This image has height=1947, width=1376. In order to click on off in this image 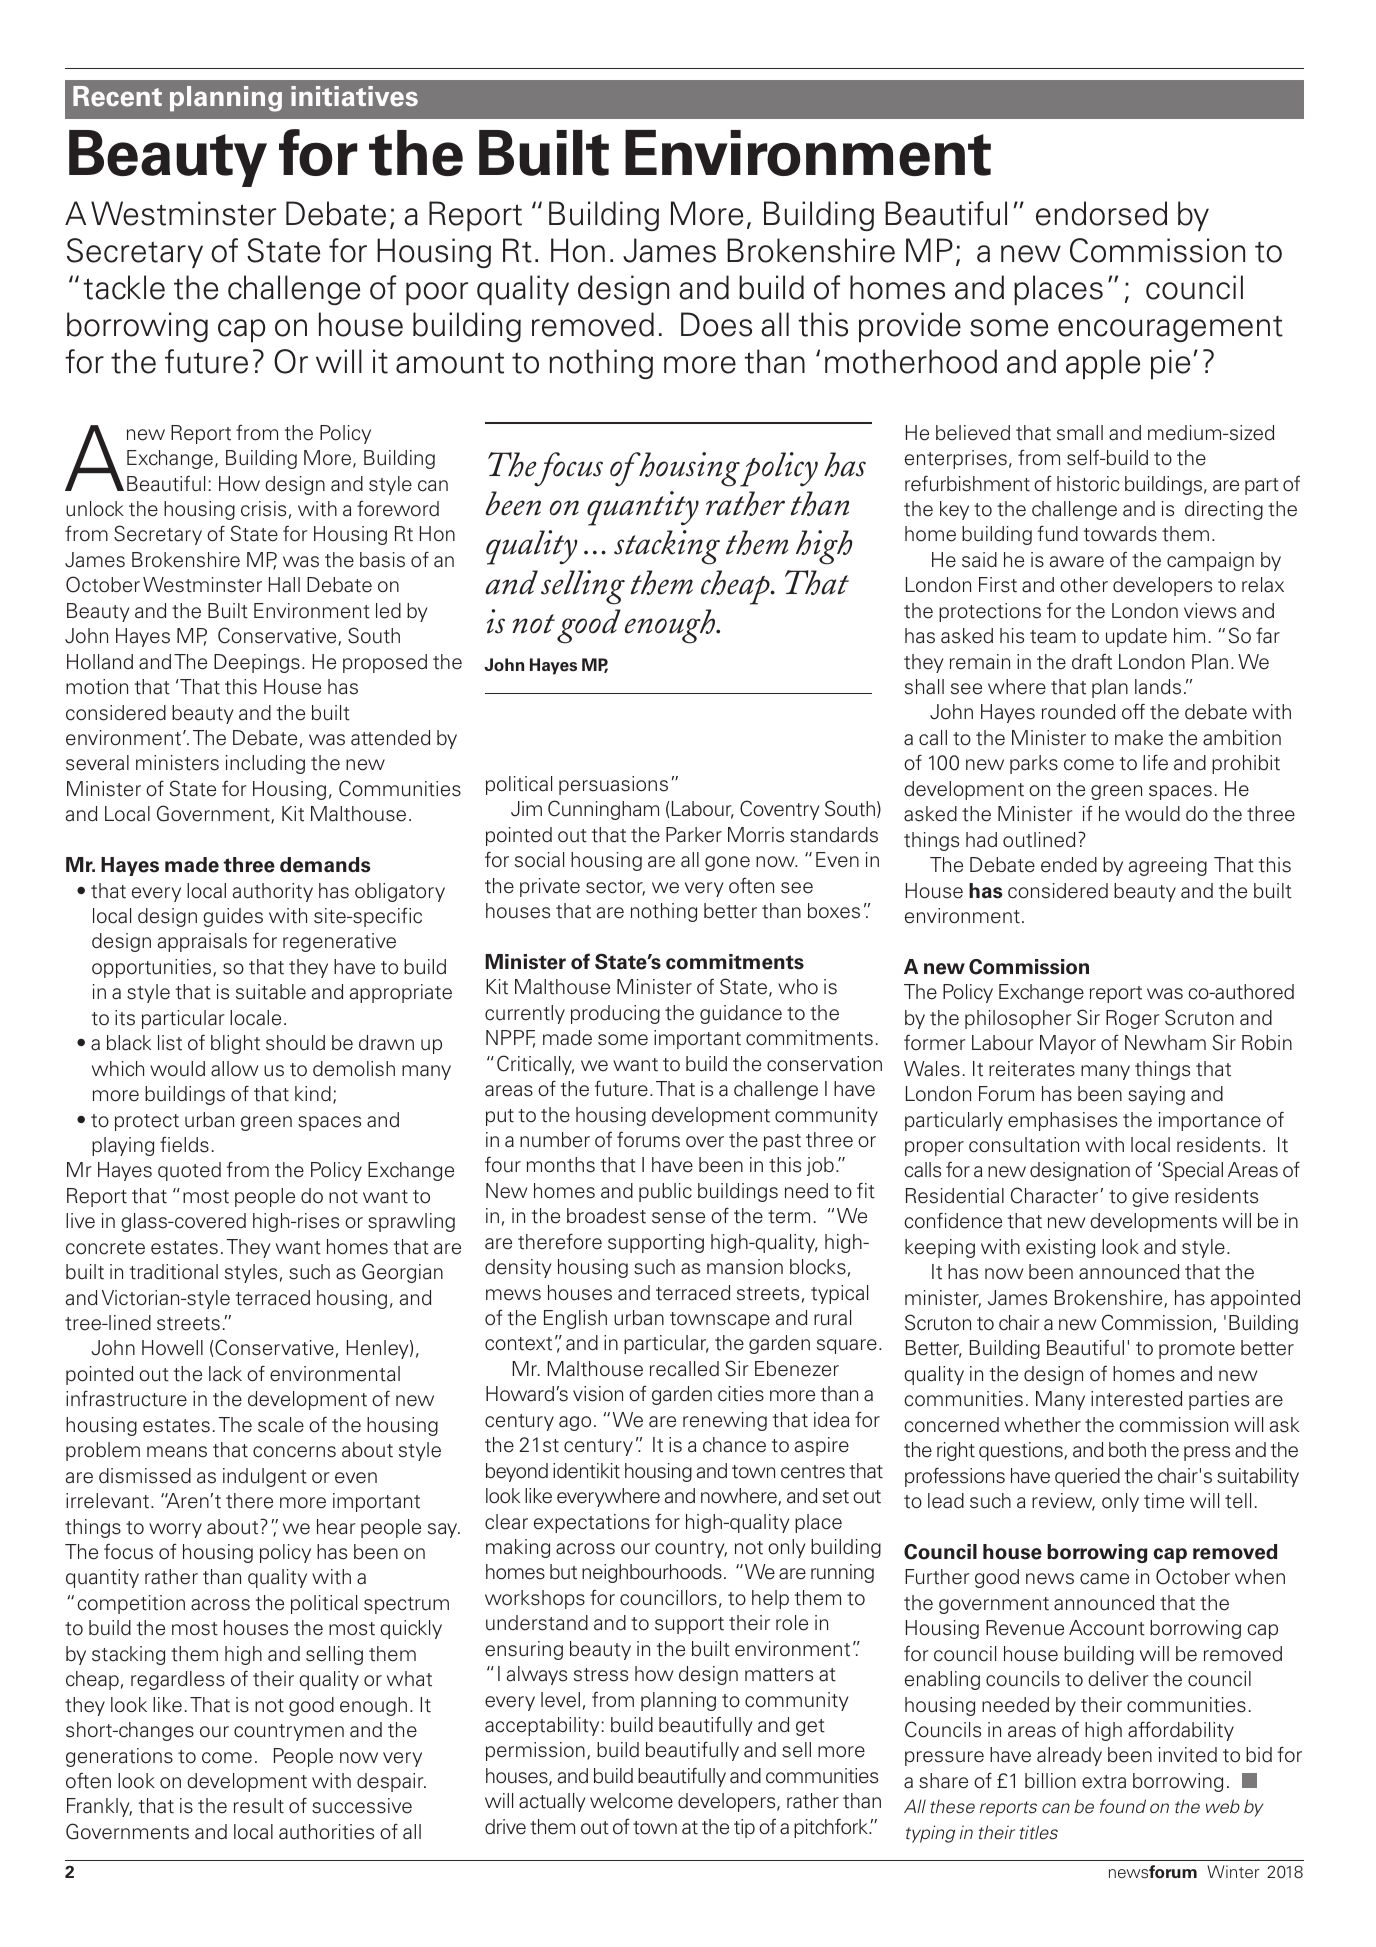, I will do `click(1133, 711)`.
